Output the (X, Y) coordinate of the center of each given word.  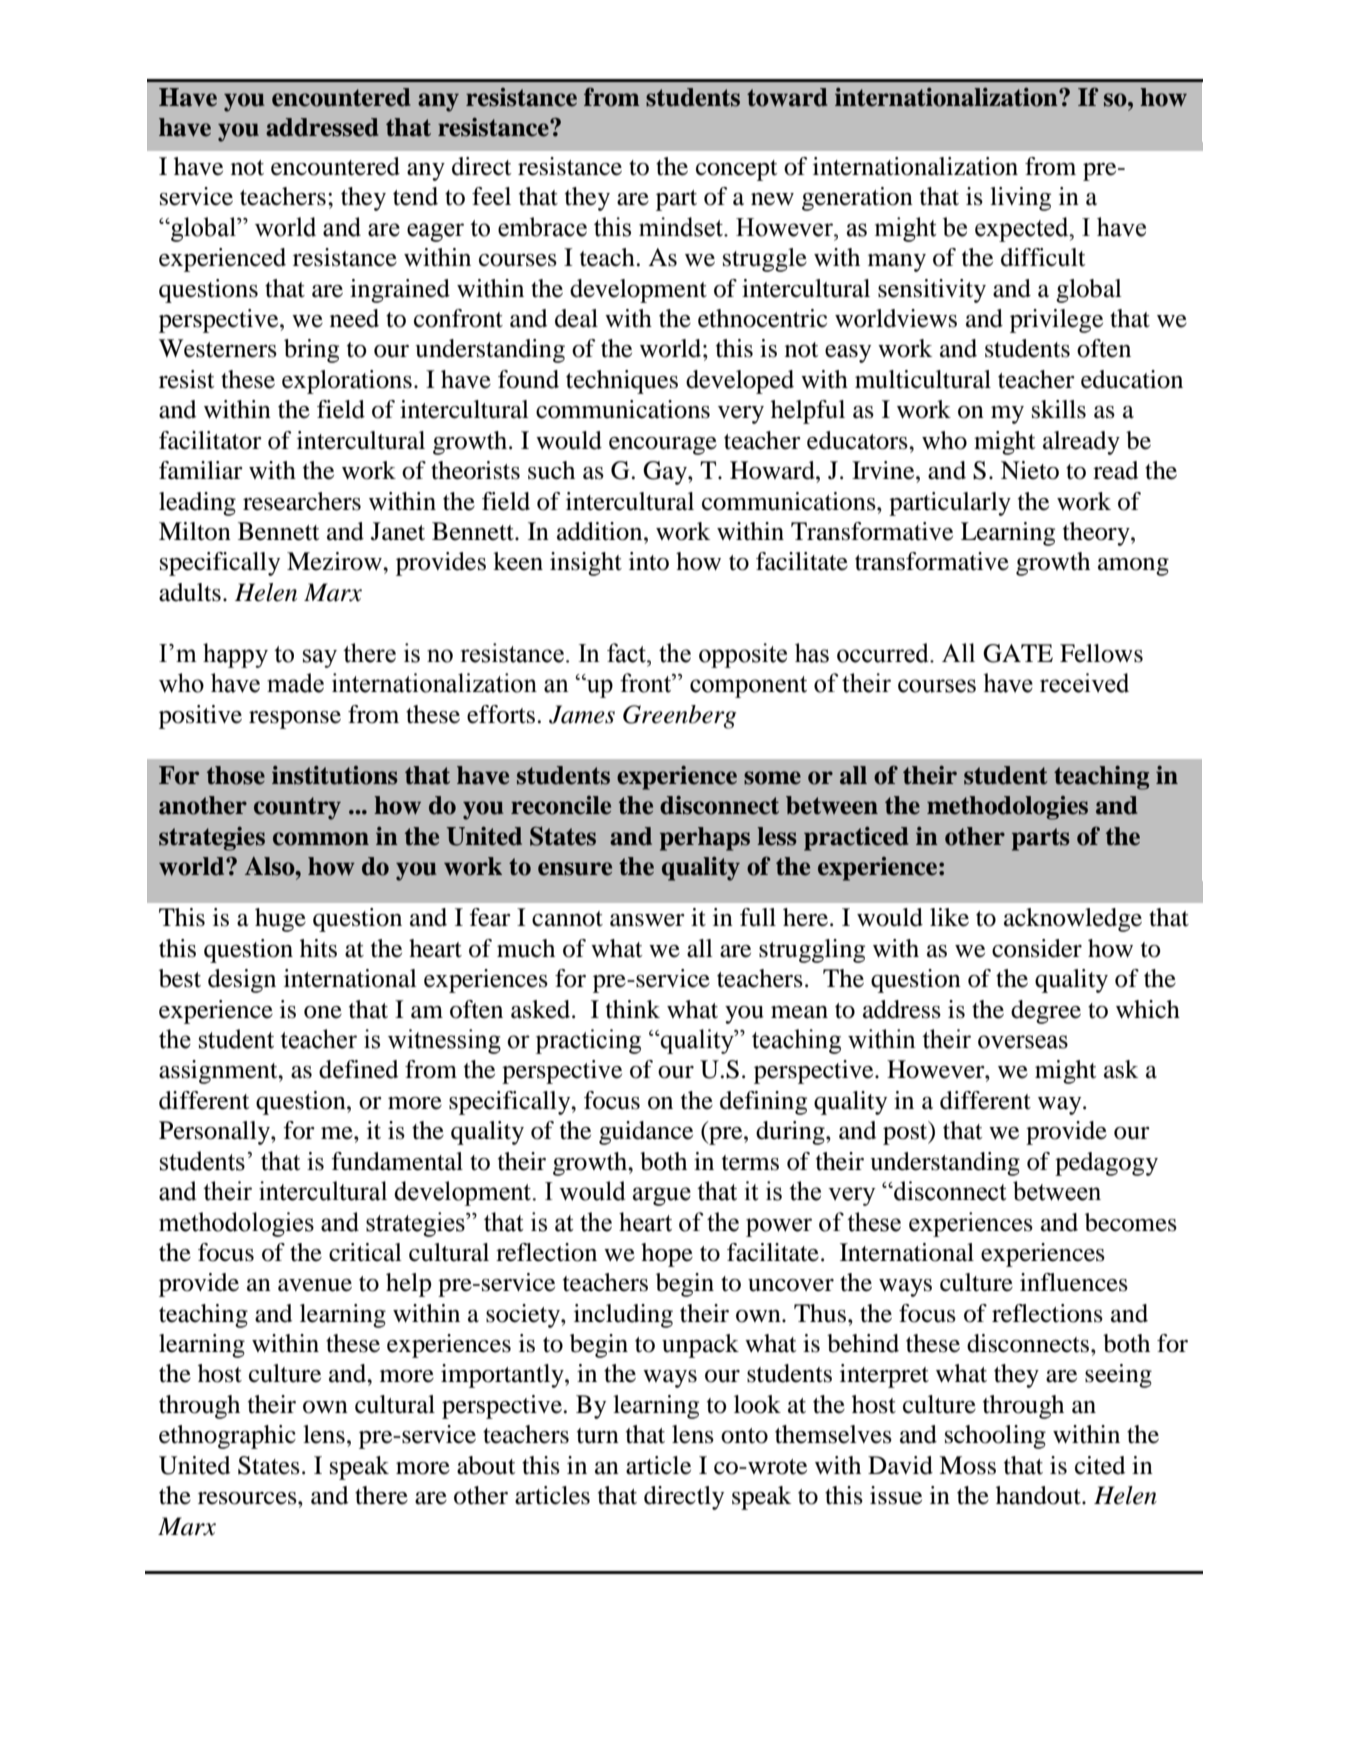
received (1084, 683)
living (1020, 199)
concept (737, 170)
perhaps (705, 839)
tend (415, 196)
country (297, 808)
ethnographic (227, 1437)
